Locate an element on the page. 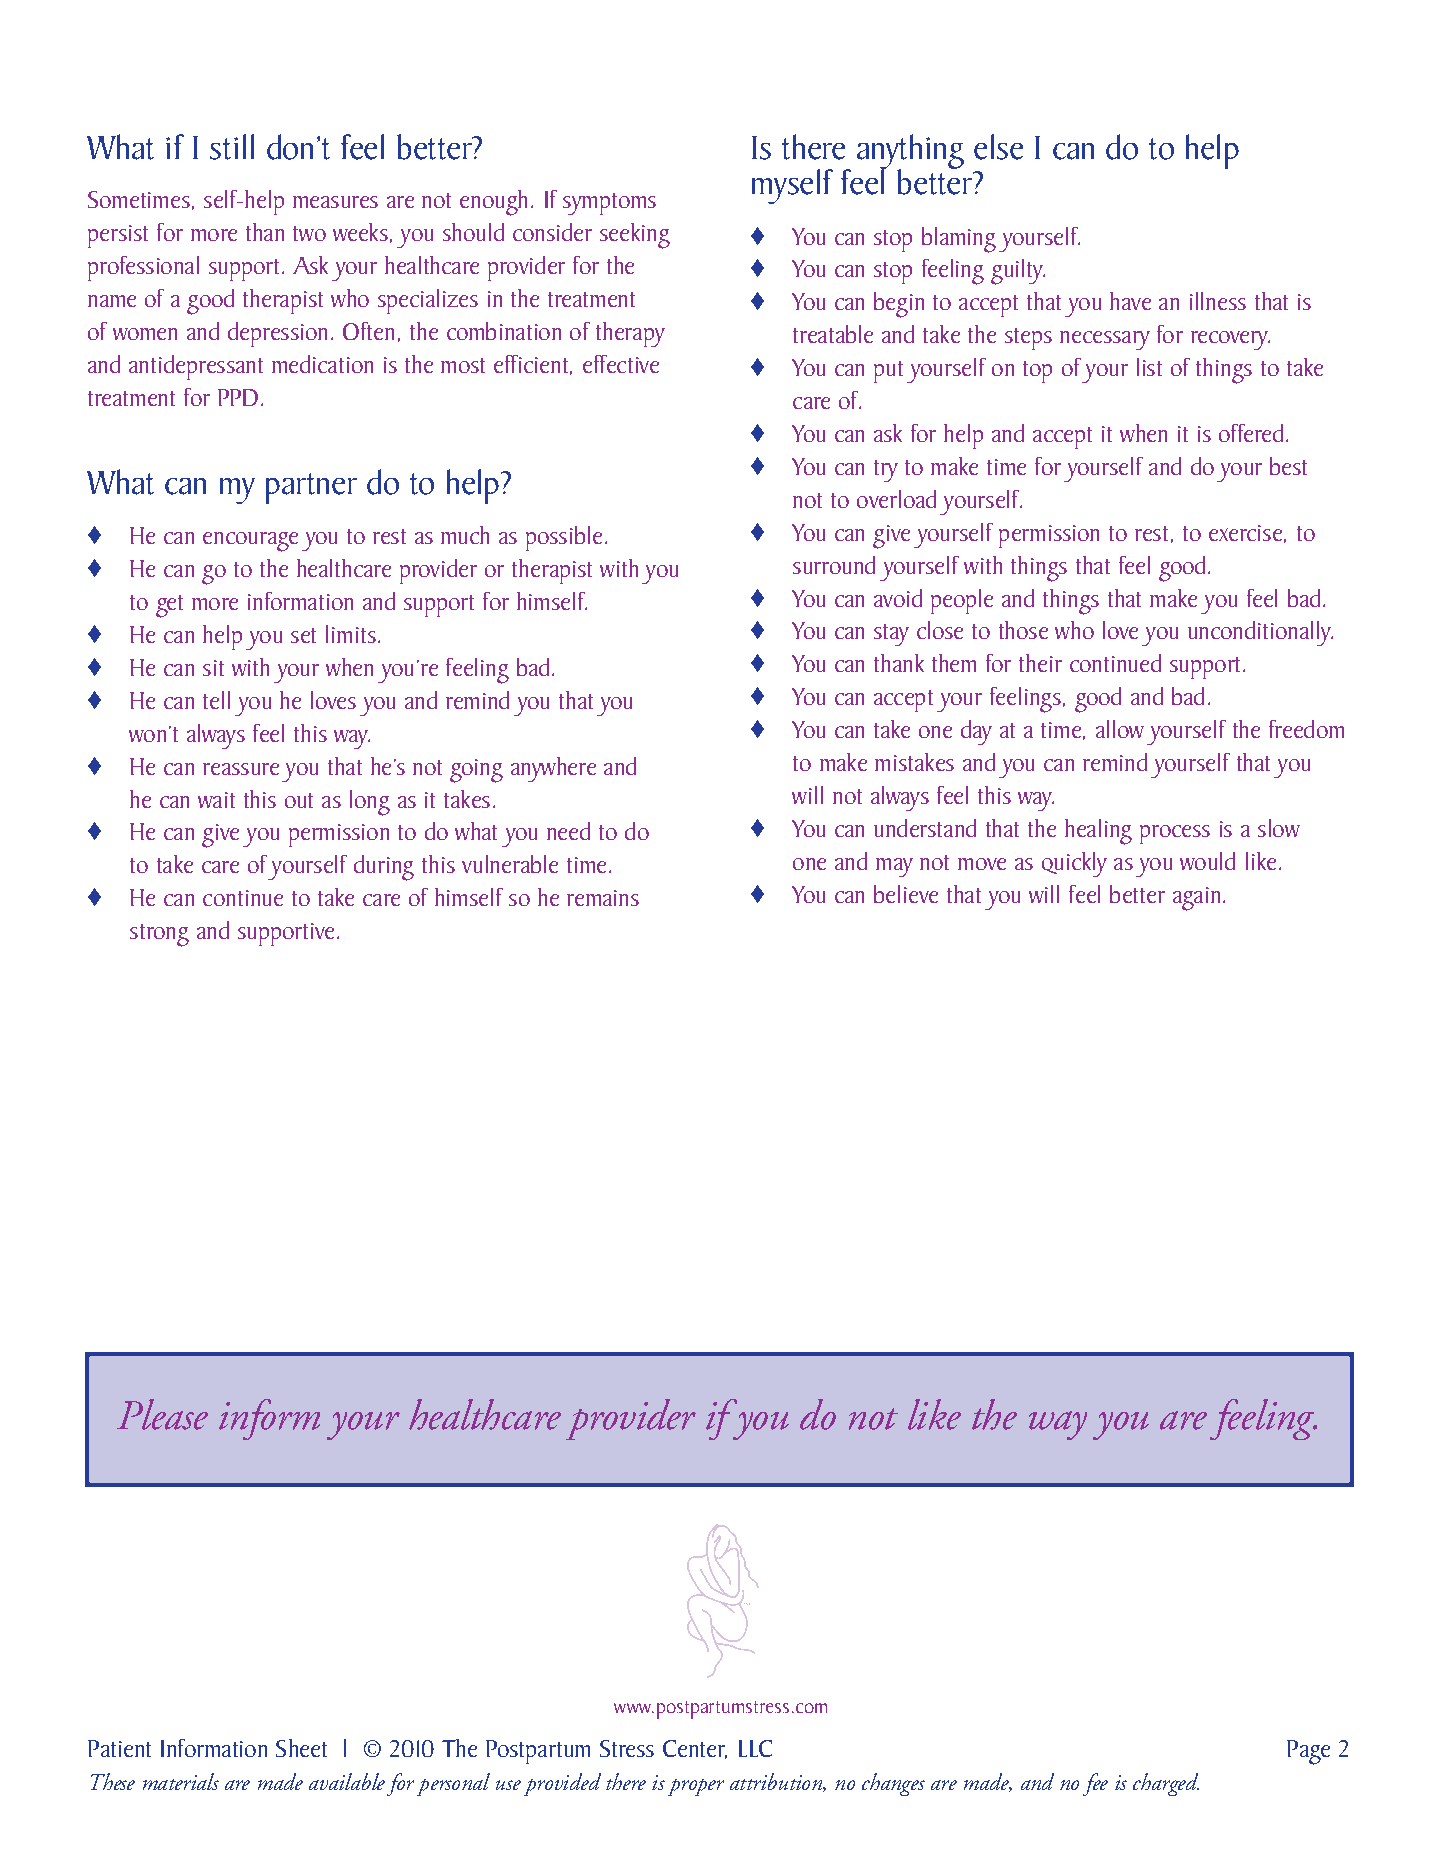 This image has height=1862, width=1439. Center is located at coordinates (695, 1749).
